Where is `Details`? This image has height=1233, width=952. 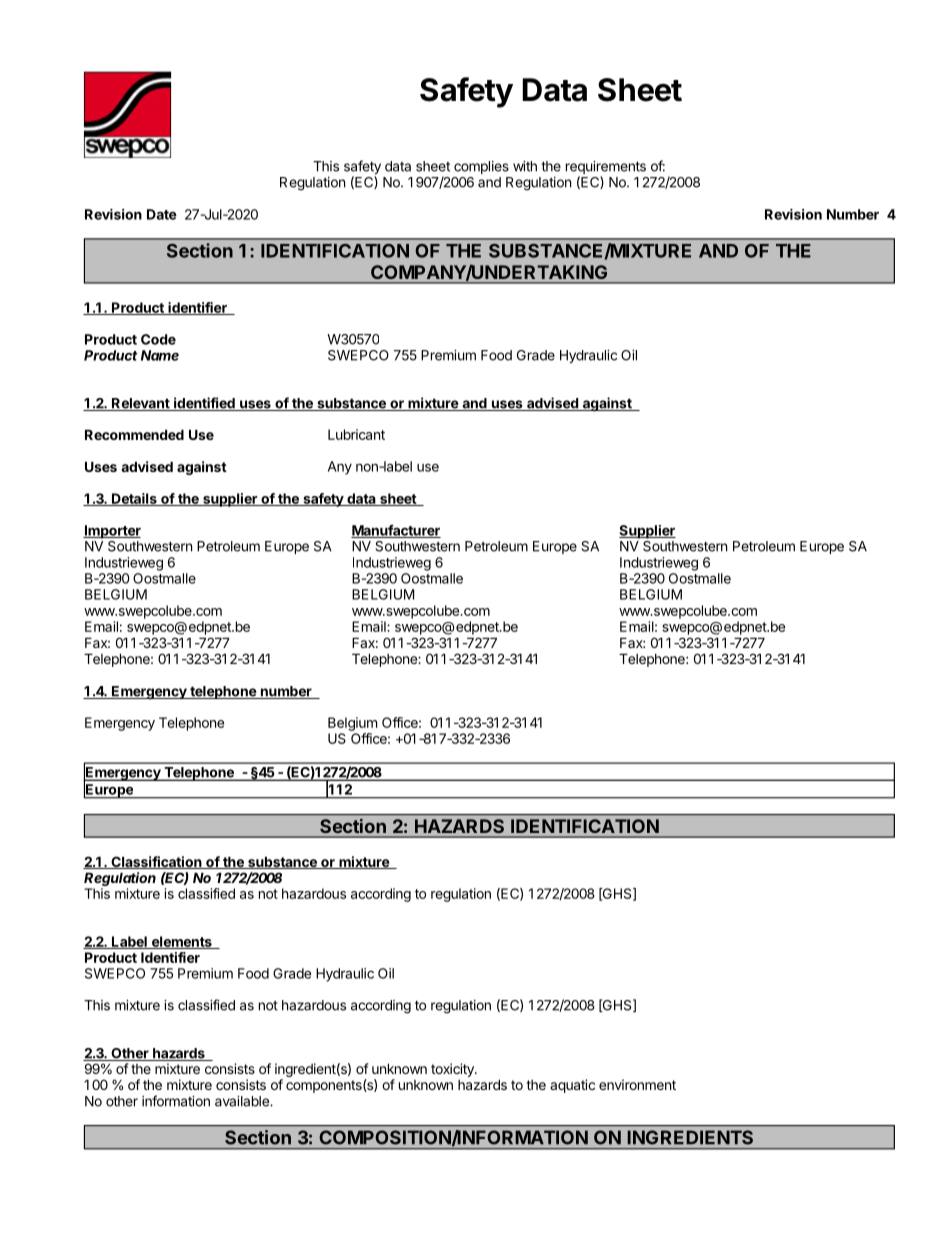
Details is located at coordinates (134, 499).
